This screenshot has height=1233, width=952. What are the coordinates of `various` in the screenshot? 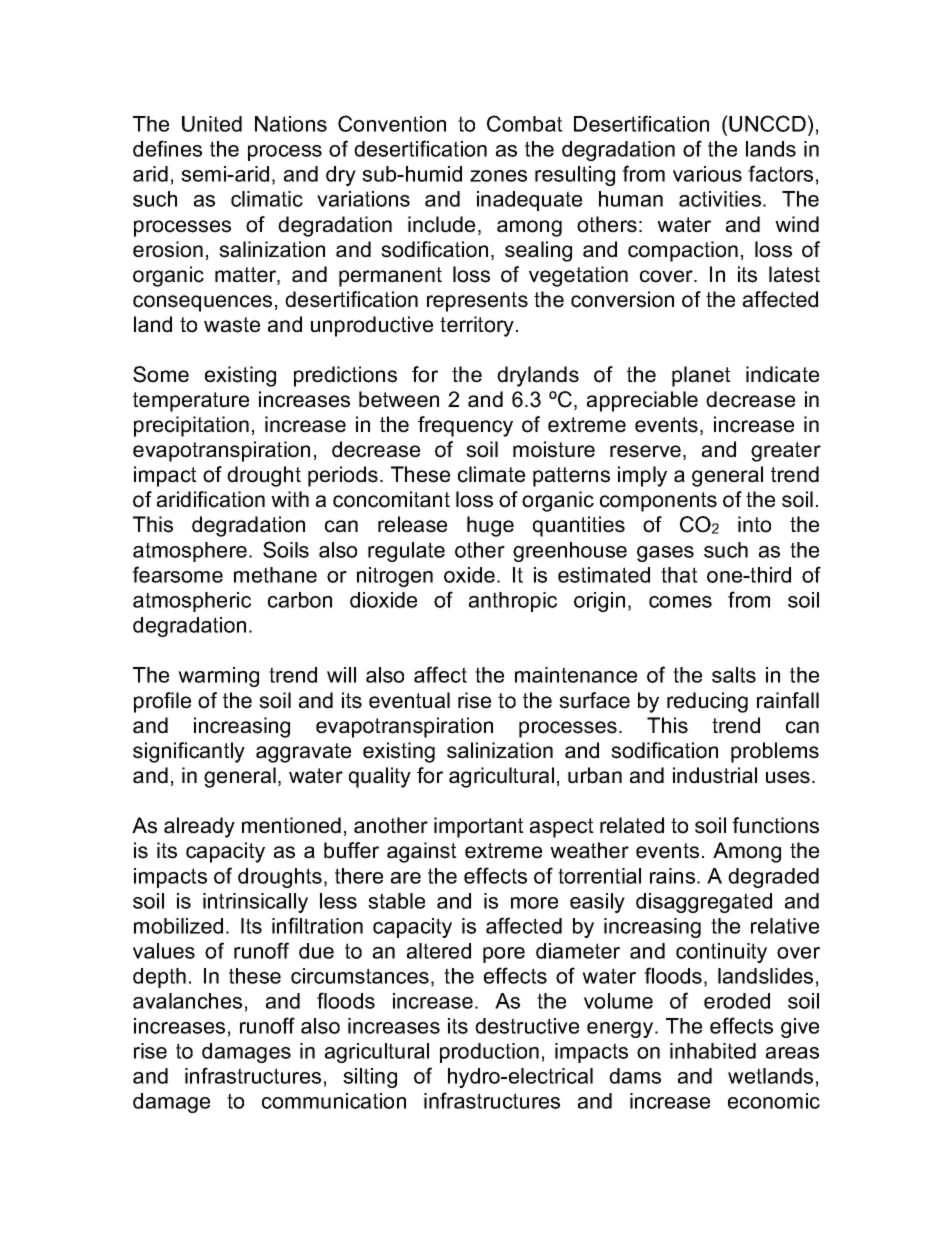 It's located at (707, 174).
